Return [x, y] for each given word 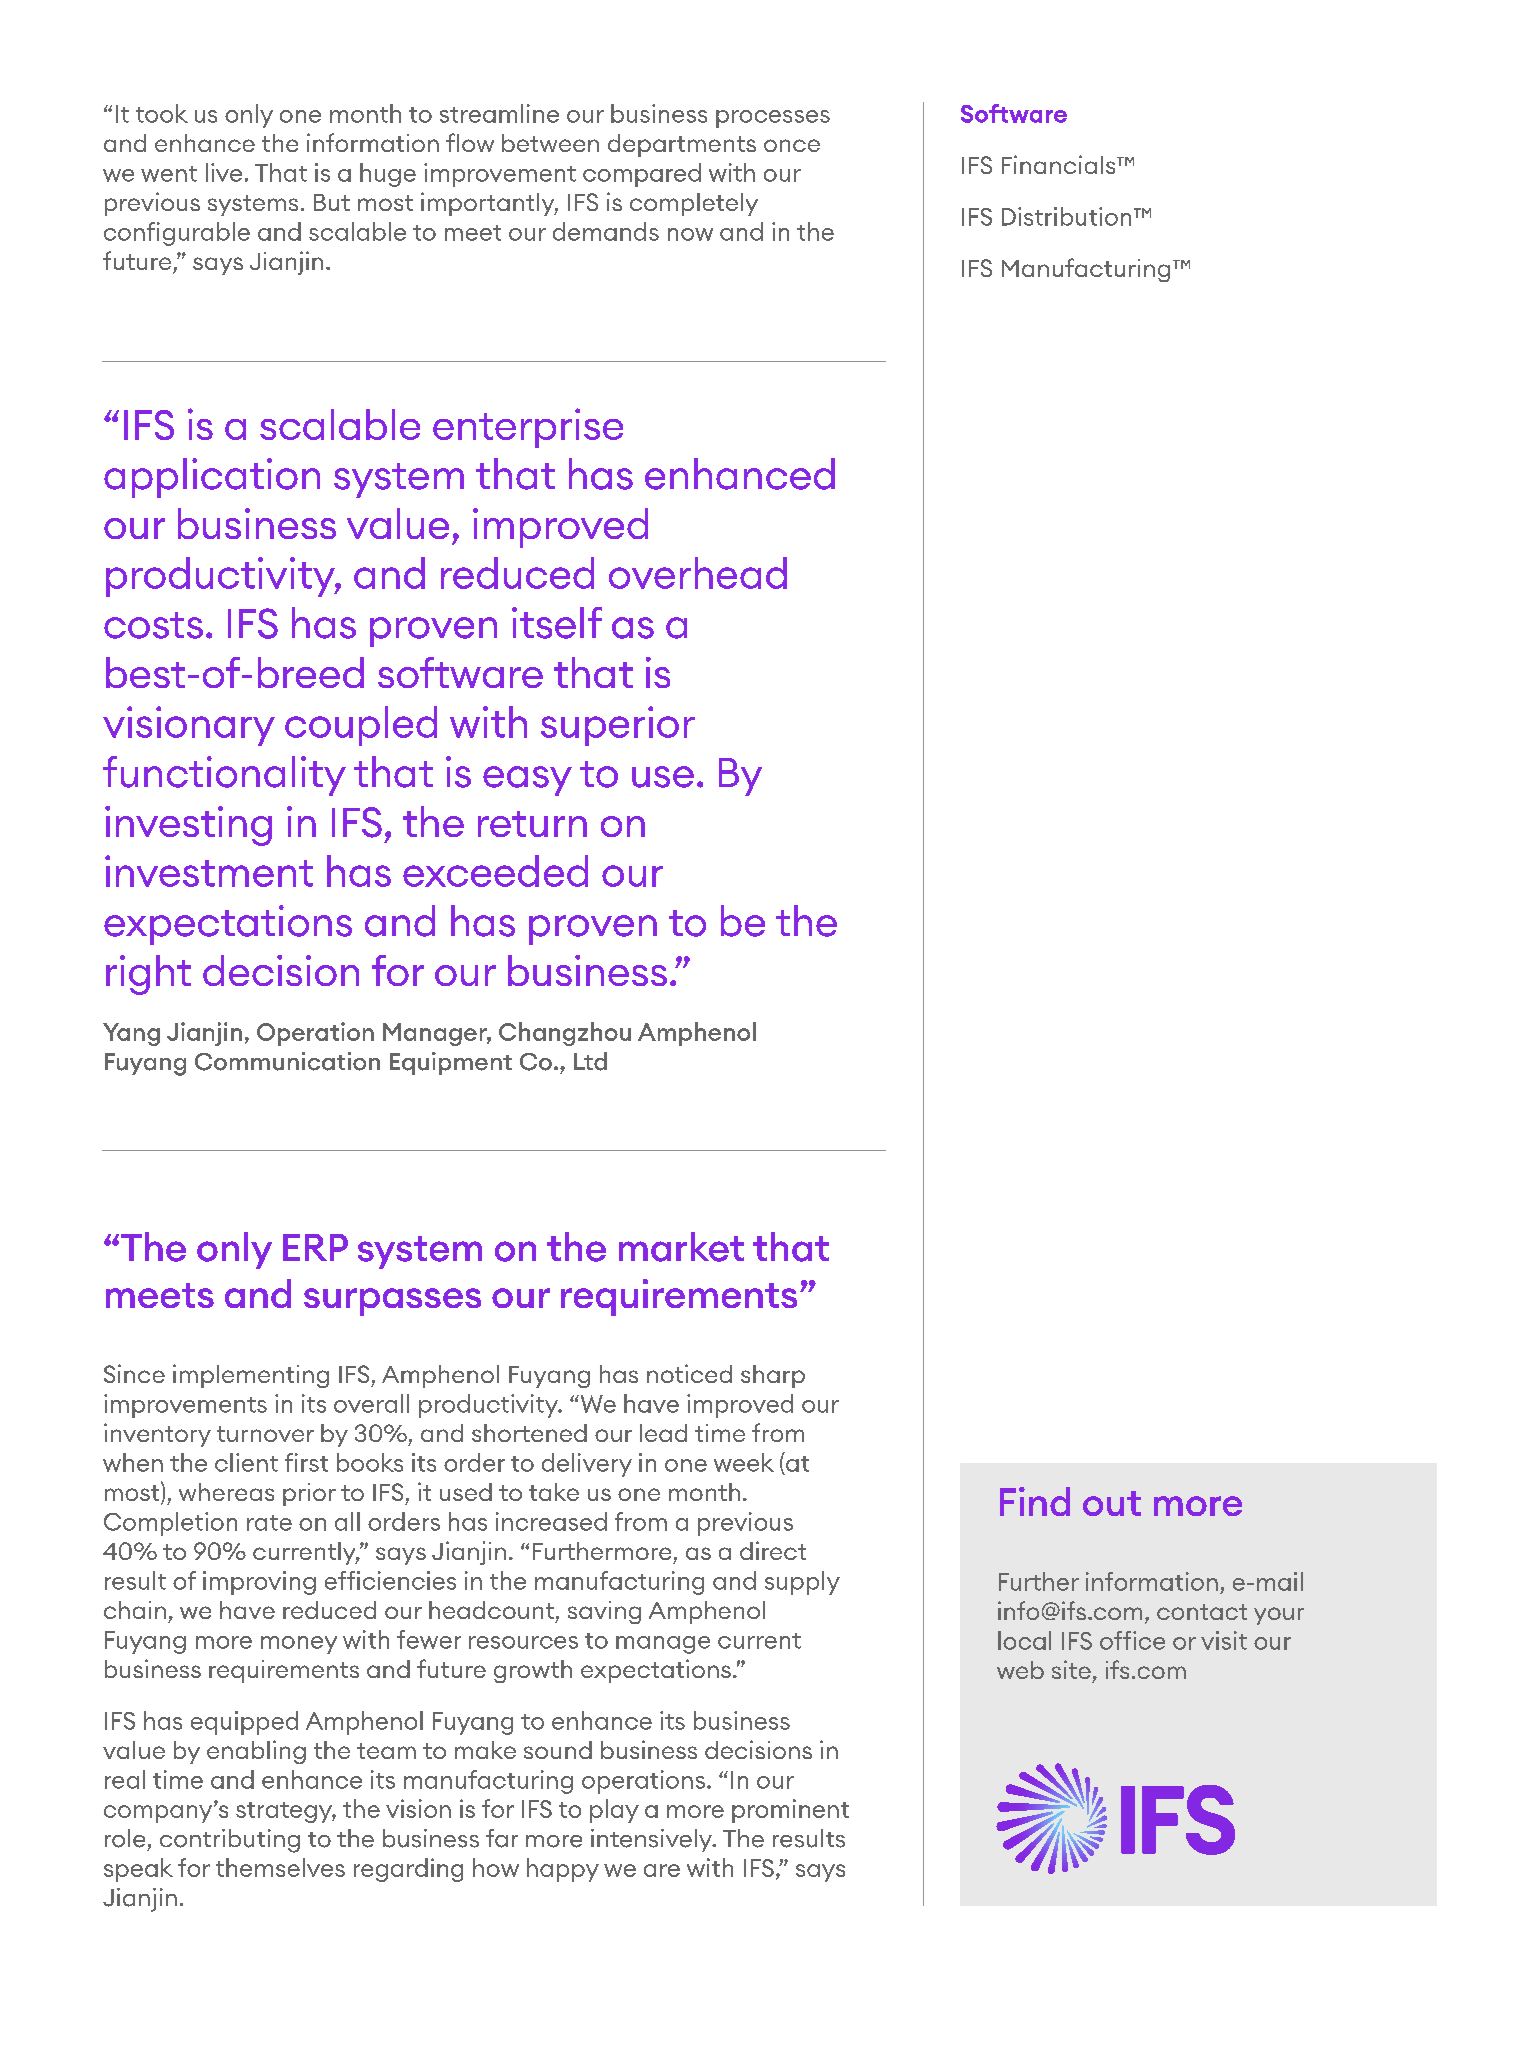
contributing [230, 1841]
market [681, 1247]
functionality [224, 776]
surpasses [392, 1302]
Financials [1060, 164]
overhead [698, 573]
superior [618, 726]
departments [682, 145]
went [169, 174]
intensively [653, 1840]
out [1112, 1503]
